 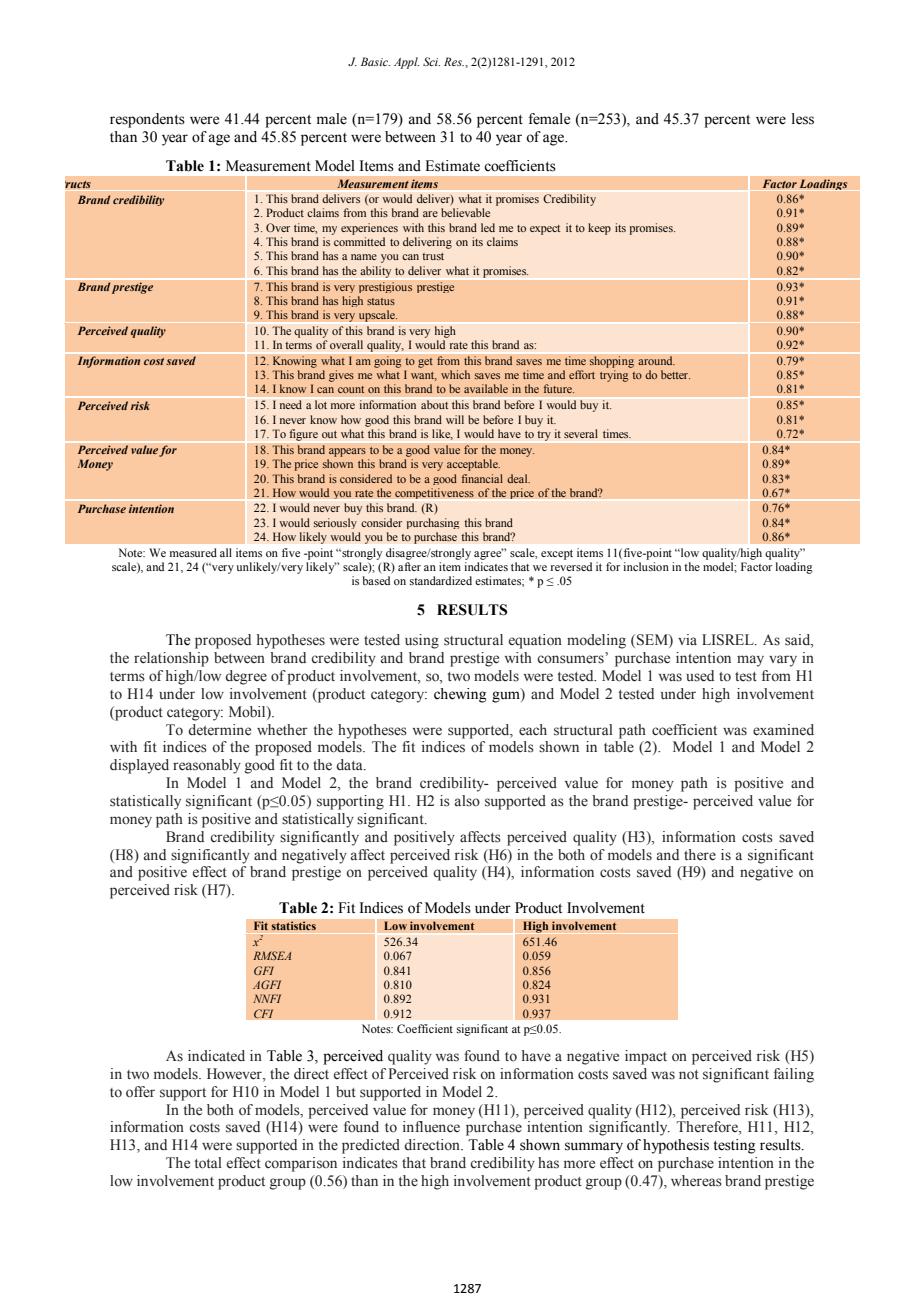 I want to click on total, so click(x=208, y=1163).
